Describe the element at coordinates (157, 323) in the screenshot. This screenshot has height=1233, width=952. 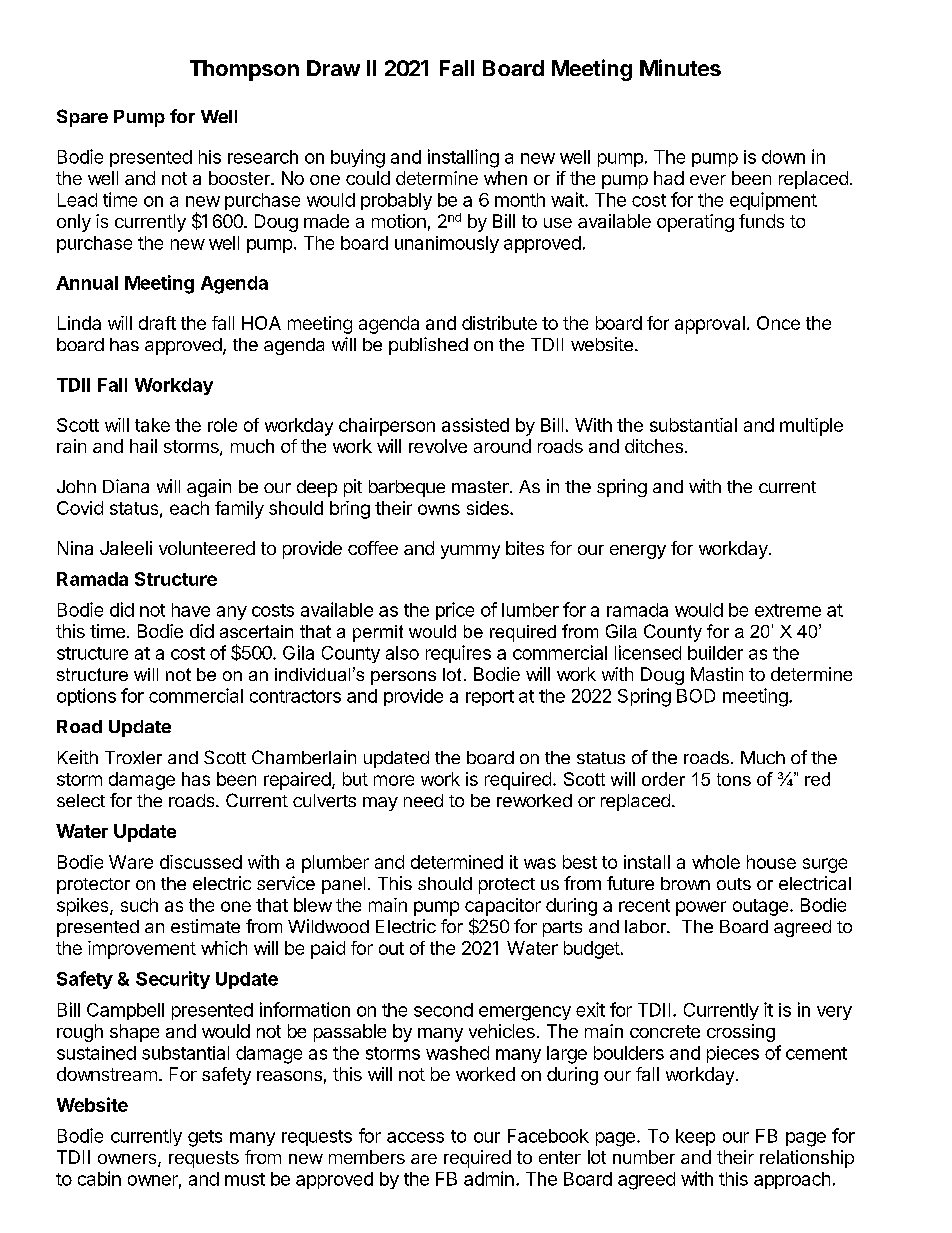
I see `draft` at that location.
